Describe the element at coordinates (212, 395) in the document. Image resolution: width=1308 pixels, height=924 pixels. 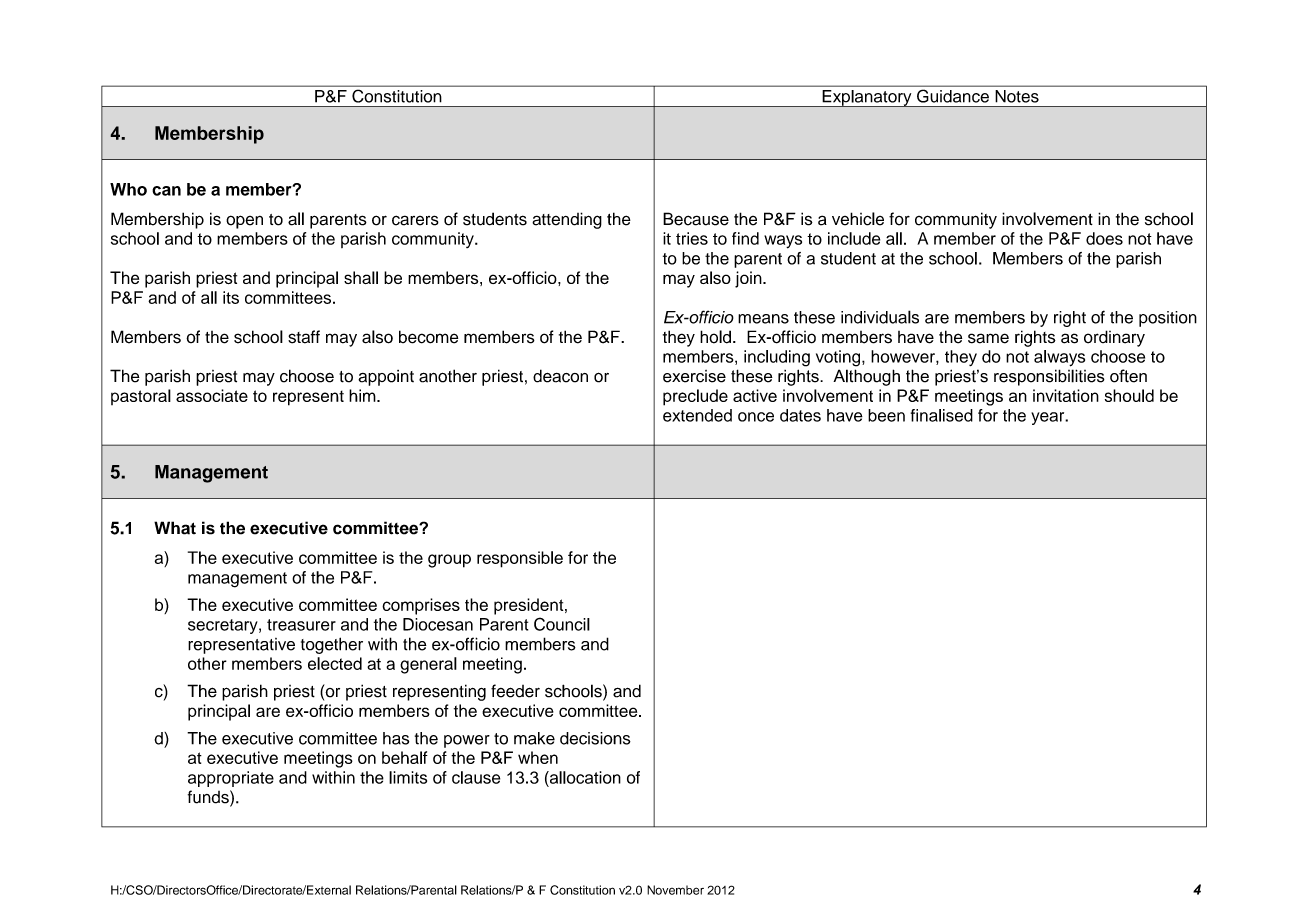
I see `associate` at that location.
